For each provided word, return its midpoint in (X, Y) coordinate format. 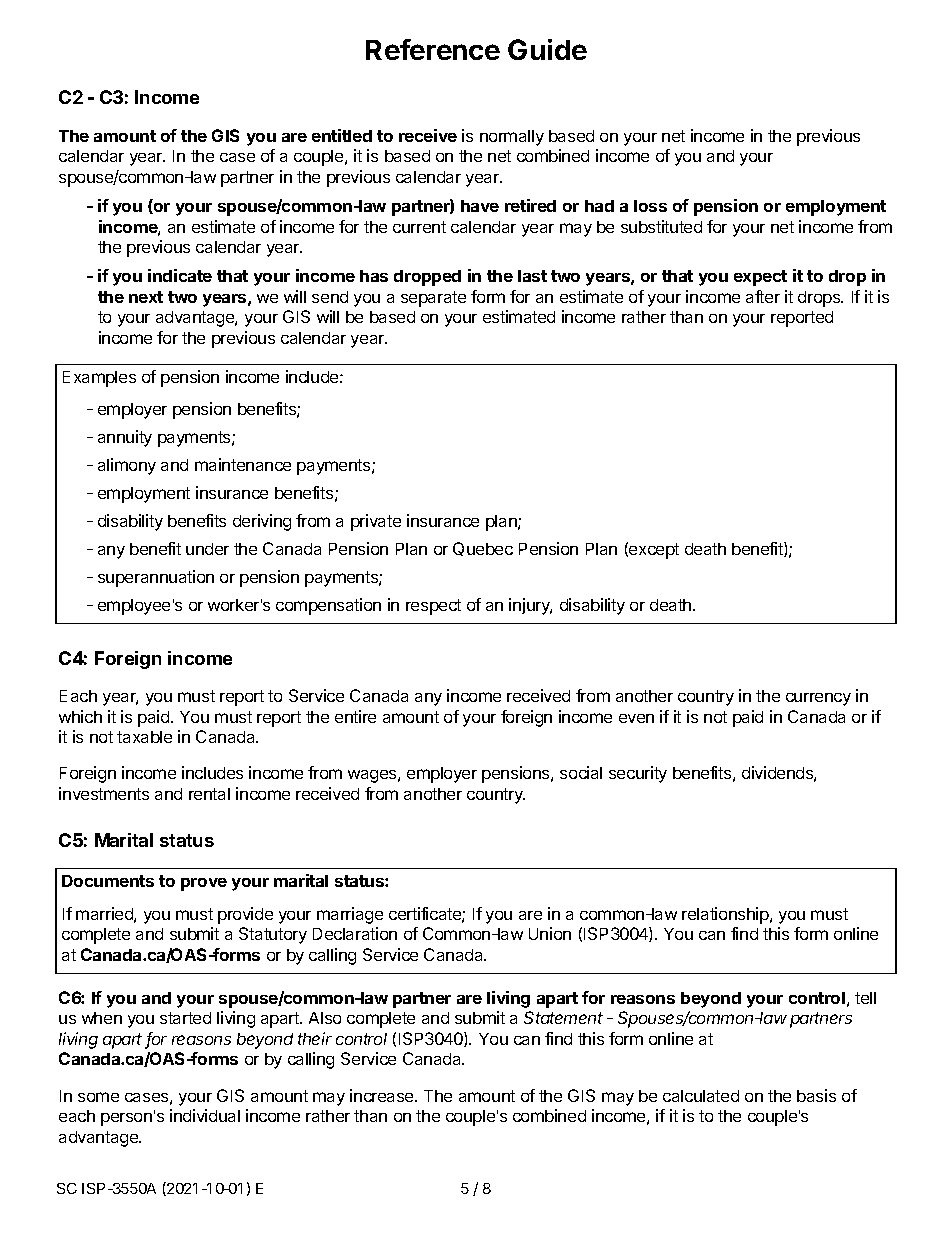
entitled (342, 135)
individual (205, 1115)
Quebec (483, 549)
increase (383, 1095)
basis (816, 1095)
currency (818, 699)
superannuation (156, 578)
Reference (433, 49)
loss (650, 206)
